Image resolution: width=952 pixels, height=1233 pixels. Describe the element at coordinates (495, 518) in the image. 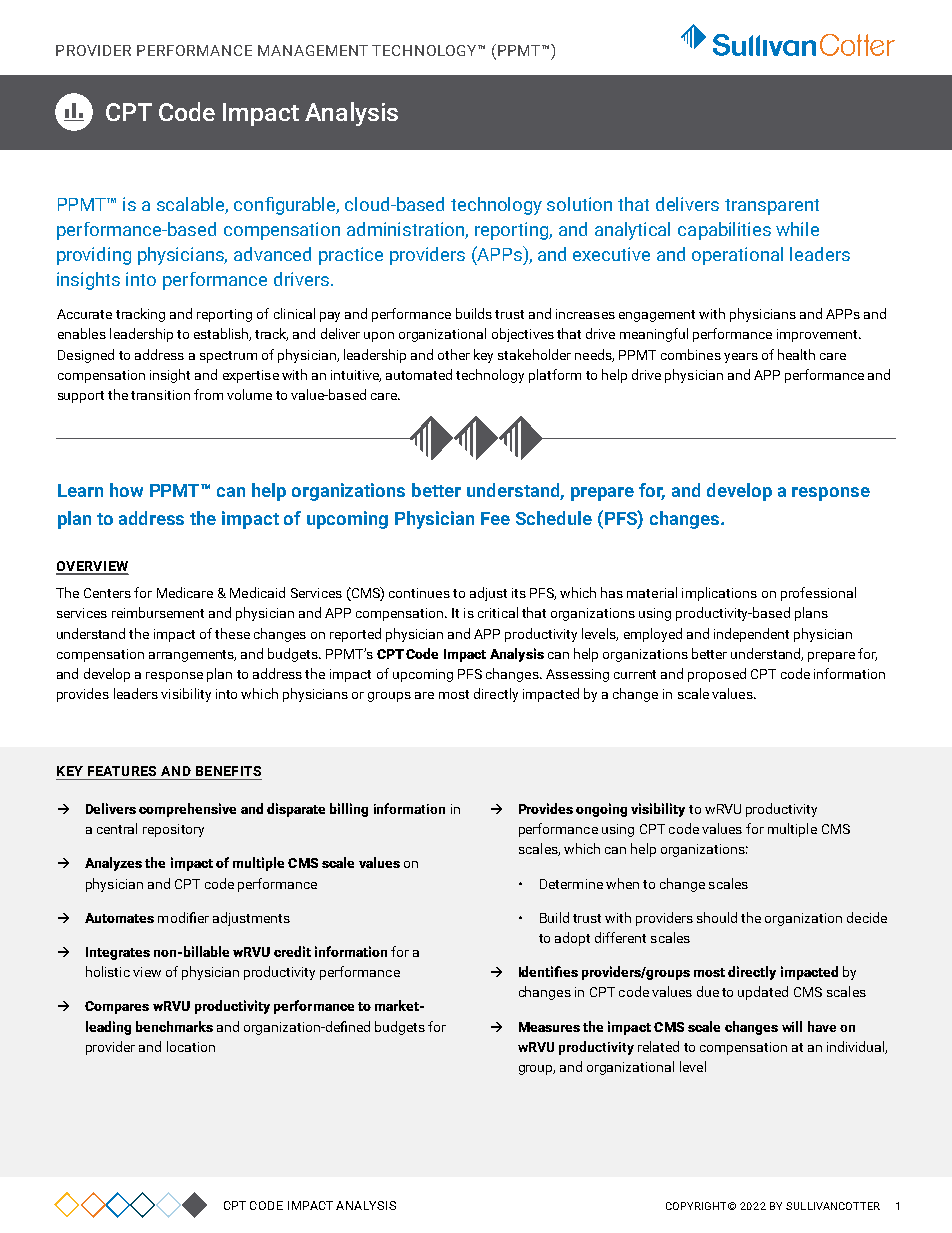

I see `Fee` at that location.
